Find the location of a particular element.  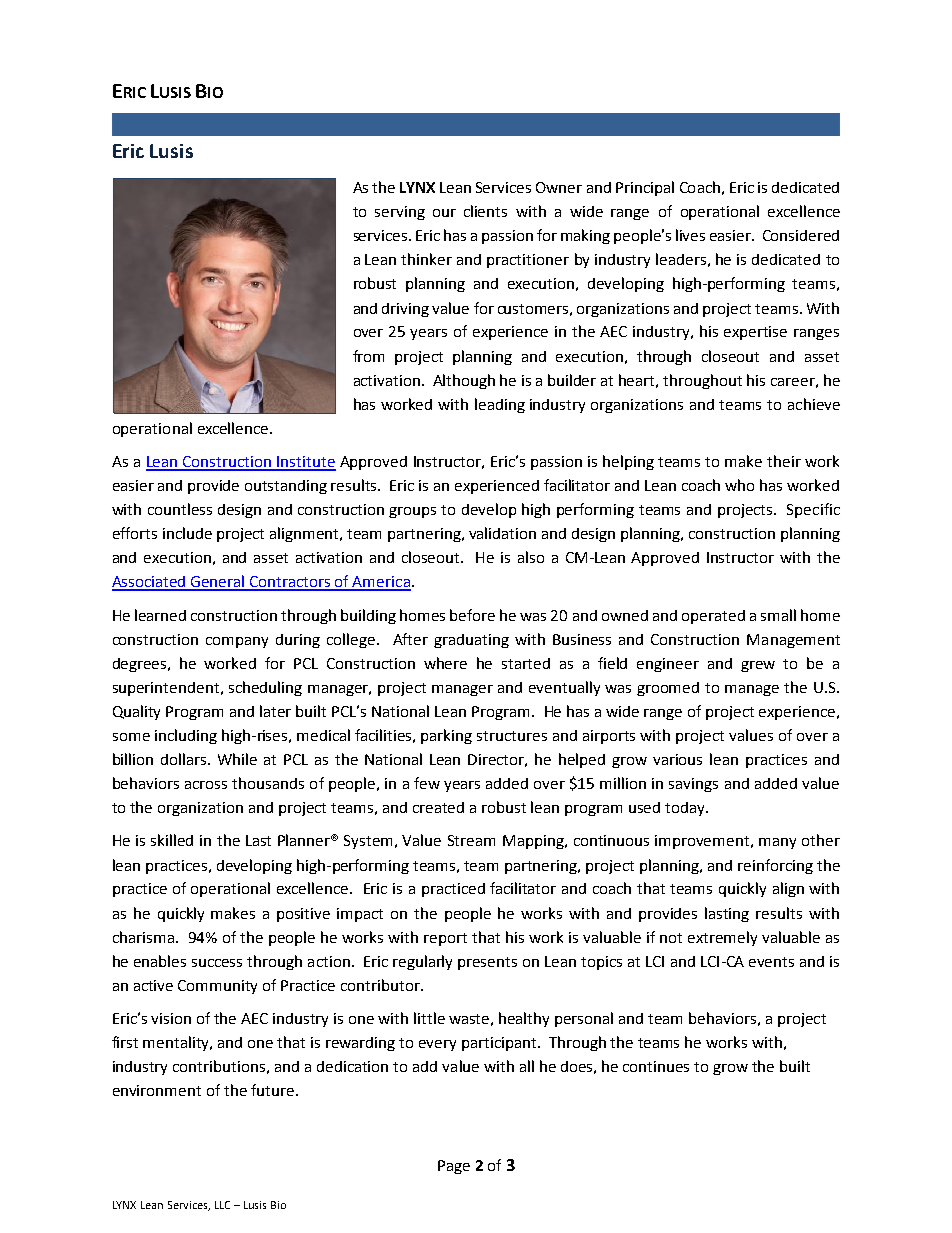

extremely is located at coordinates (722, 938).
